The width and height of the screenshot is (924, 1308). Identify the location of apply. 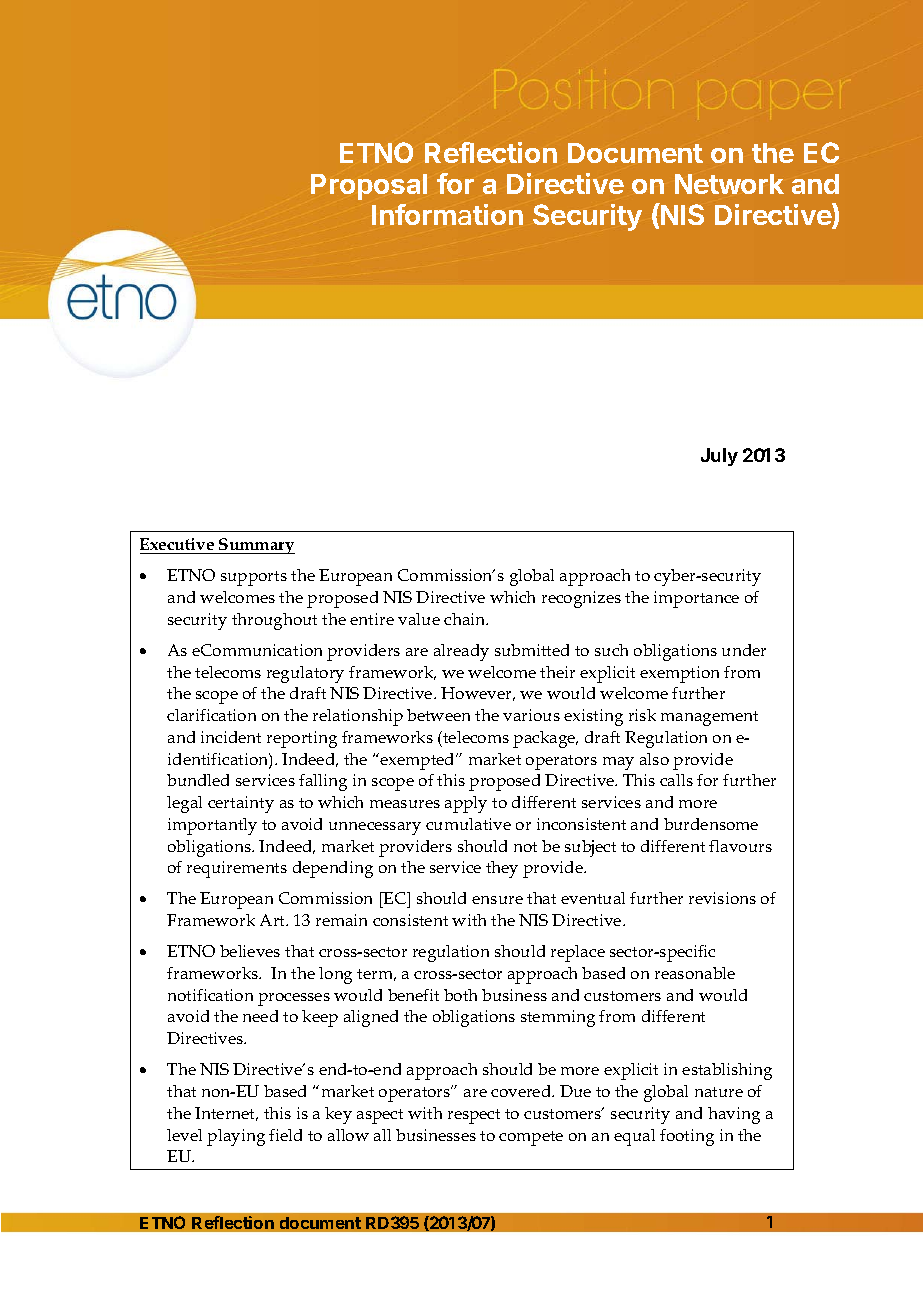
(466, 804).
